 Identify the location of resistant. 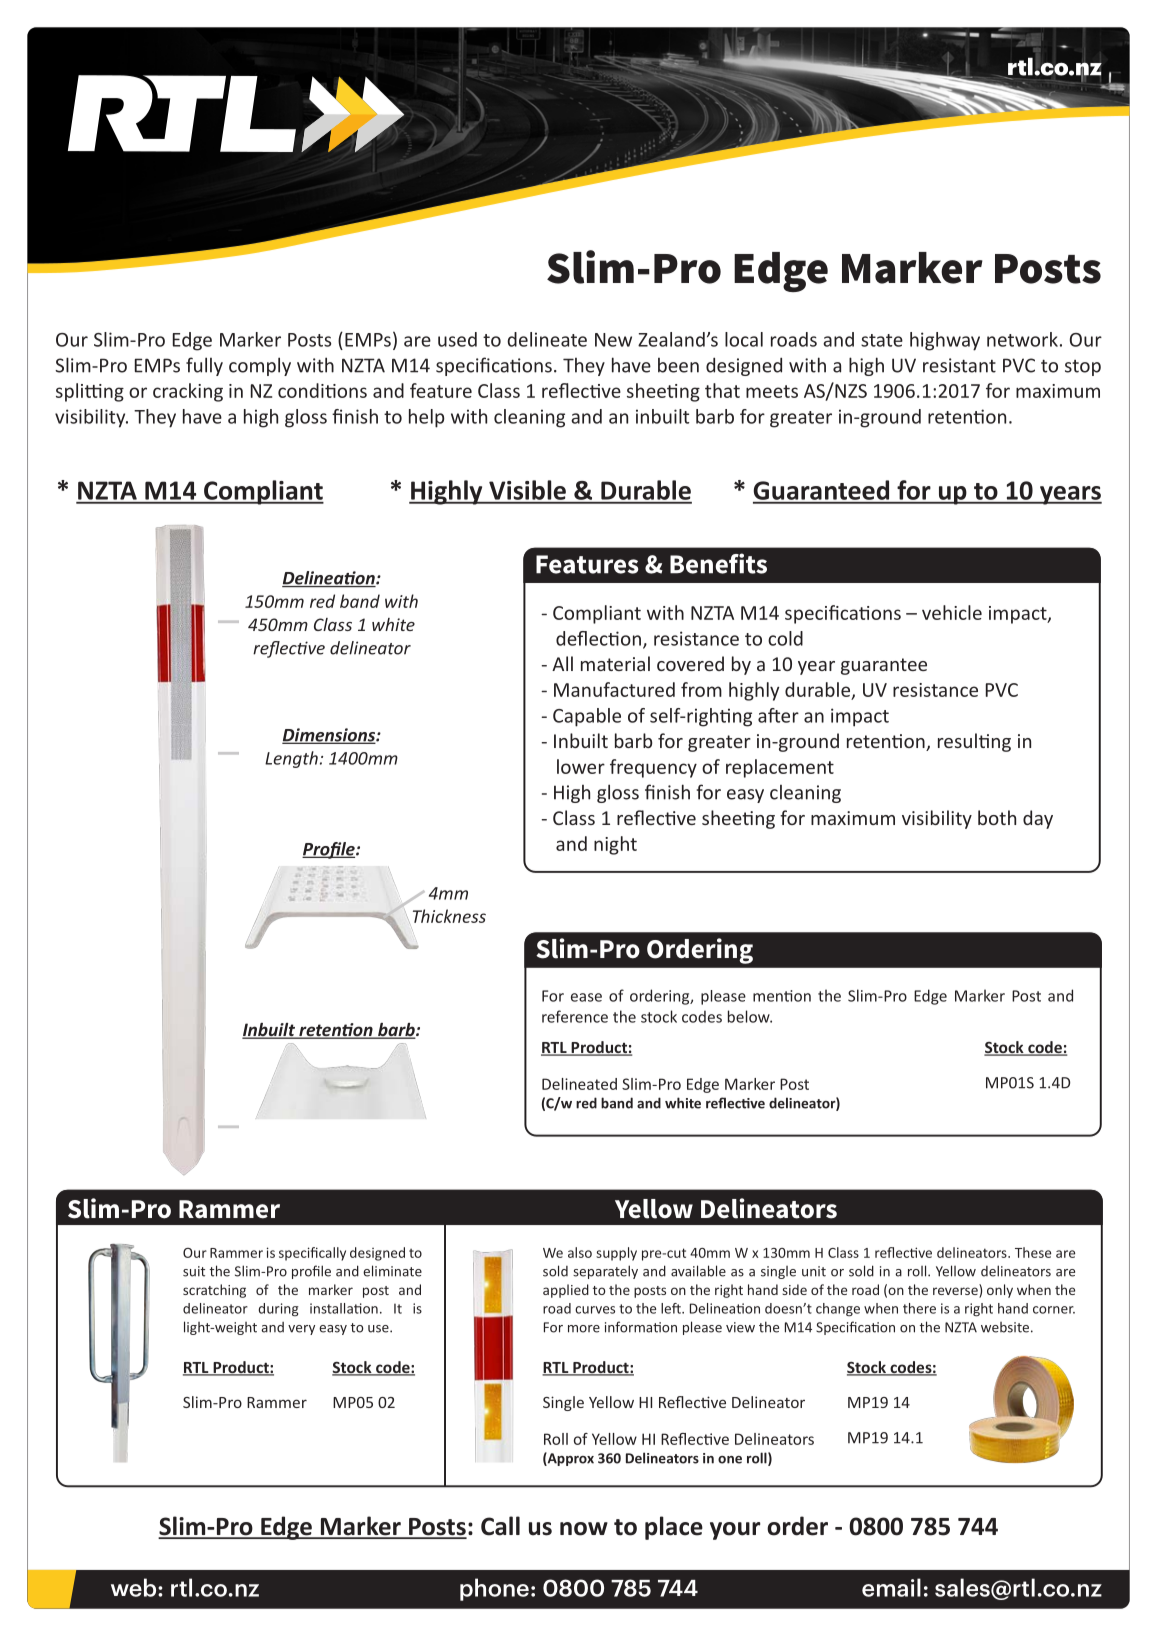
(959, 365).
